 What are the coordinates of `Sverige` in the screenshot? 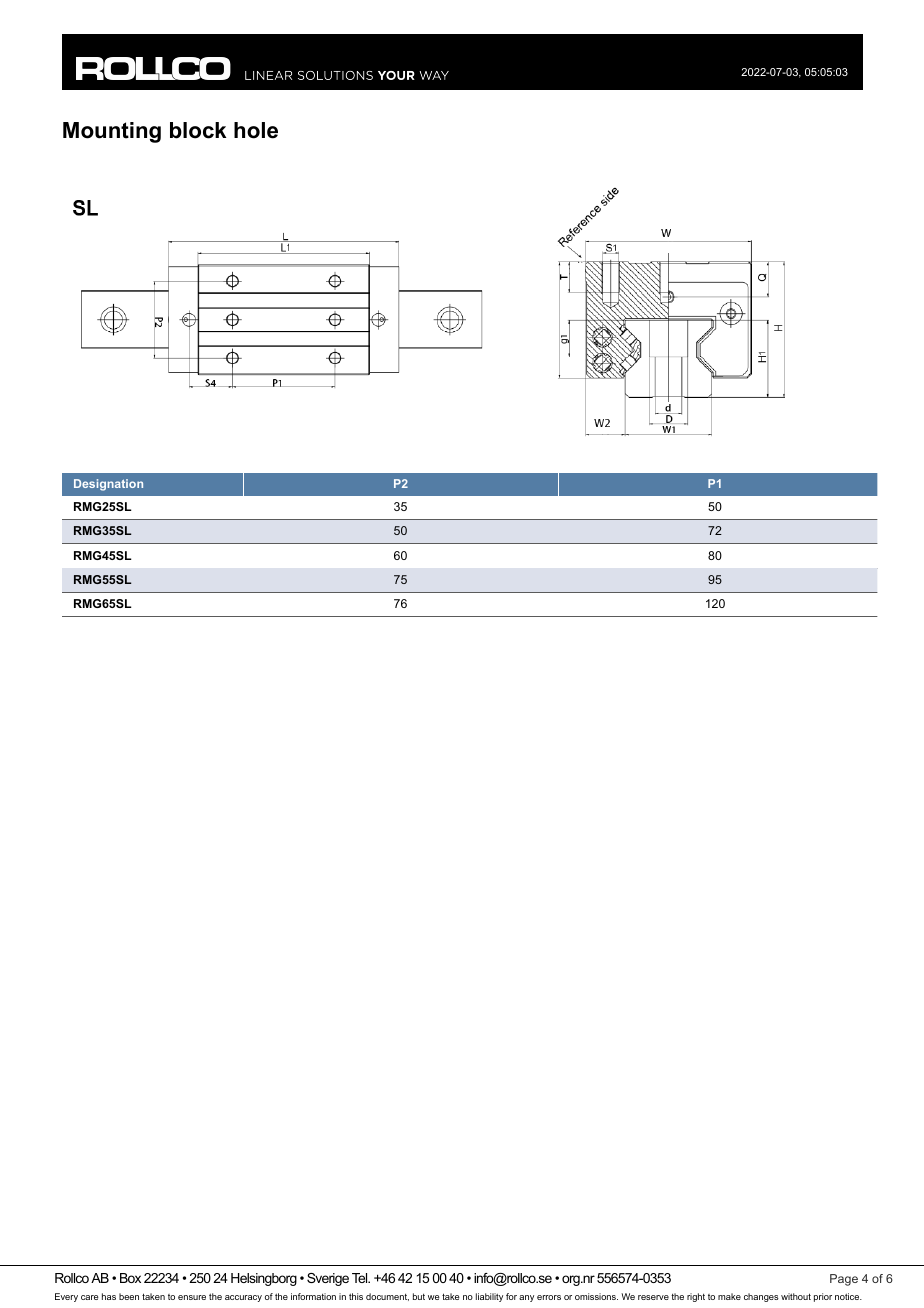 It's located at (328, 1279).
